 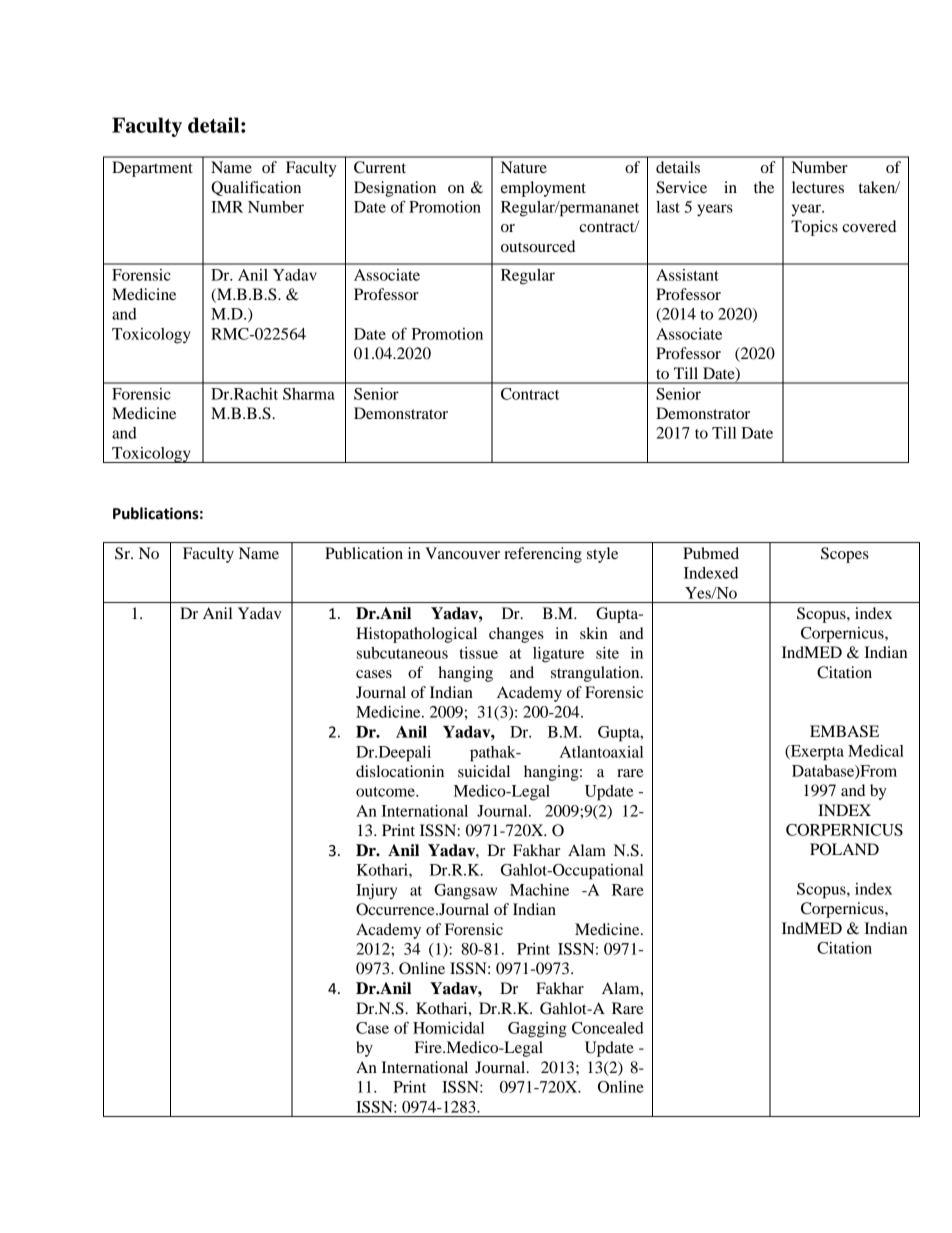 I want to click on the, so click(x=764, y=187).
